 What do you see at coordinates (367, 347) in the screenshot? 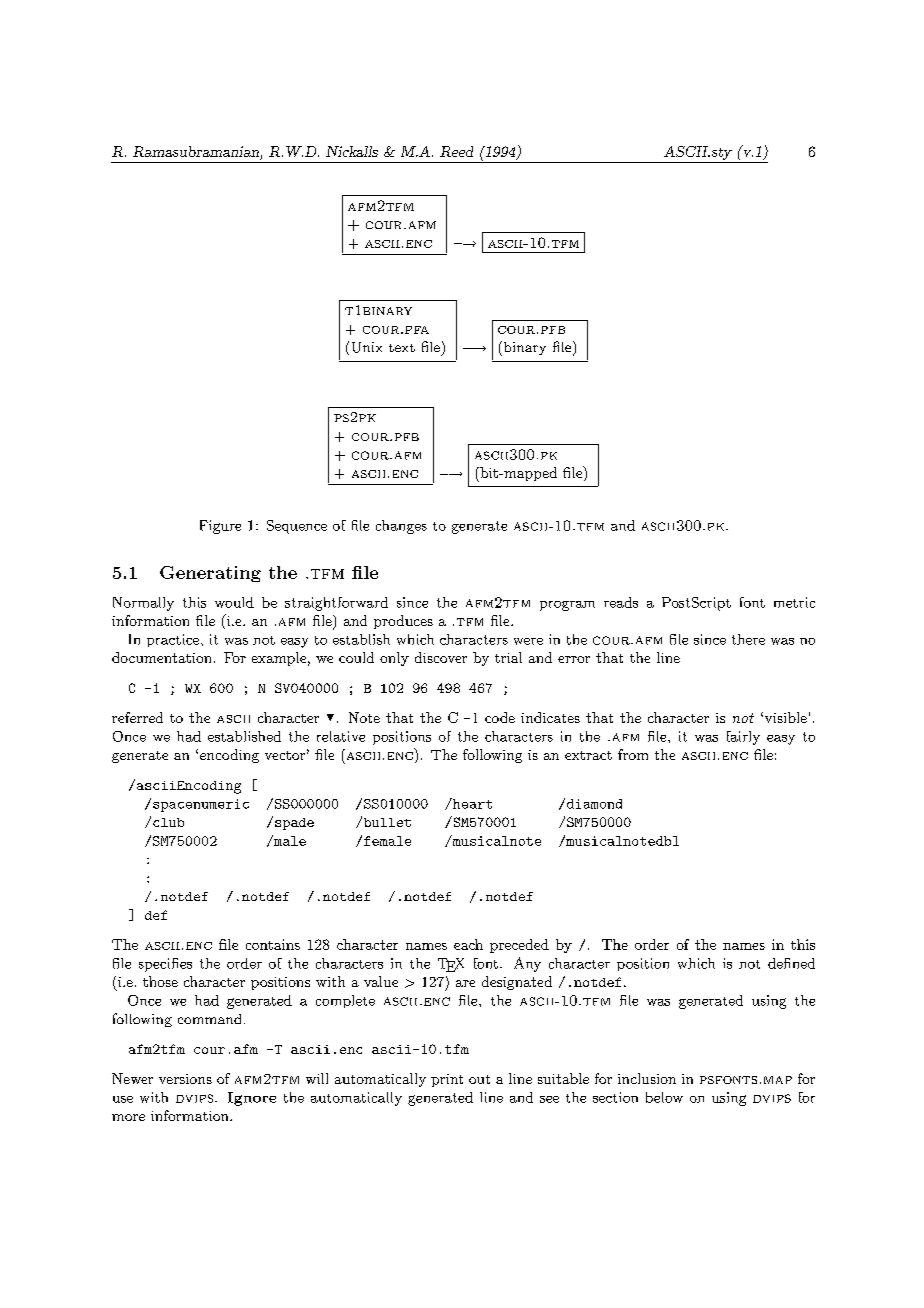
I see `Unix` at bounding box center [367, 347].
